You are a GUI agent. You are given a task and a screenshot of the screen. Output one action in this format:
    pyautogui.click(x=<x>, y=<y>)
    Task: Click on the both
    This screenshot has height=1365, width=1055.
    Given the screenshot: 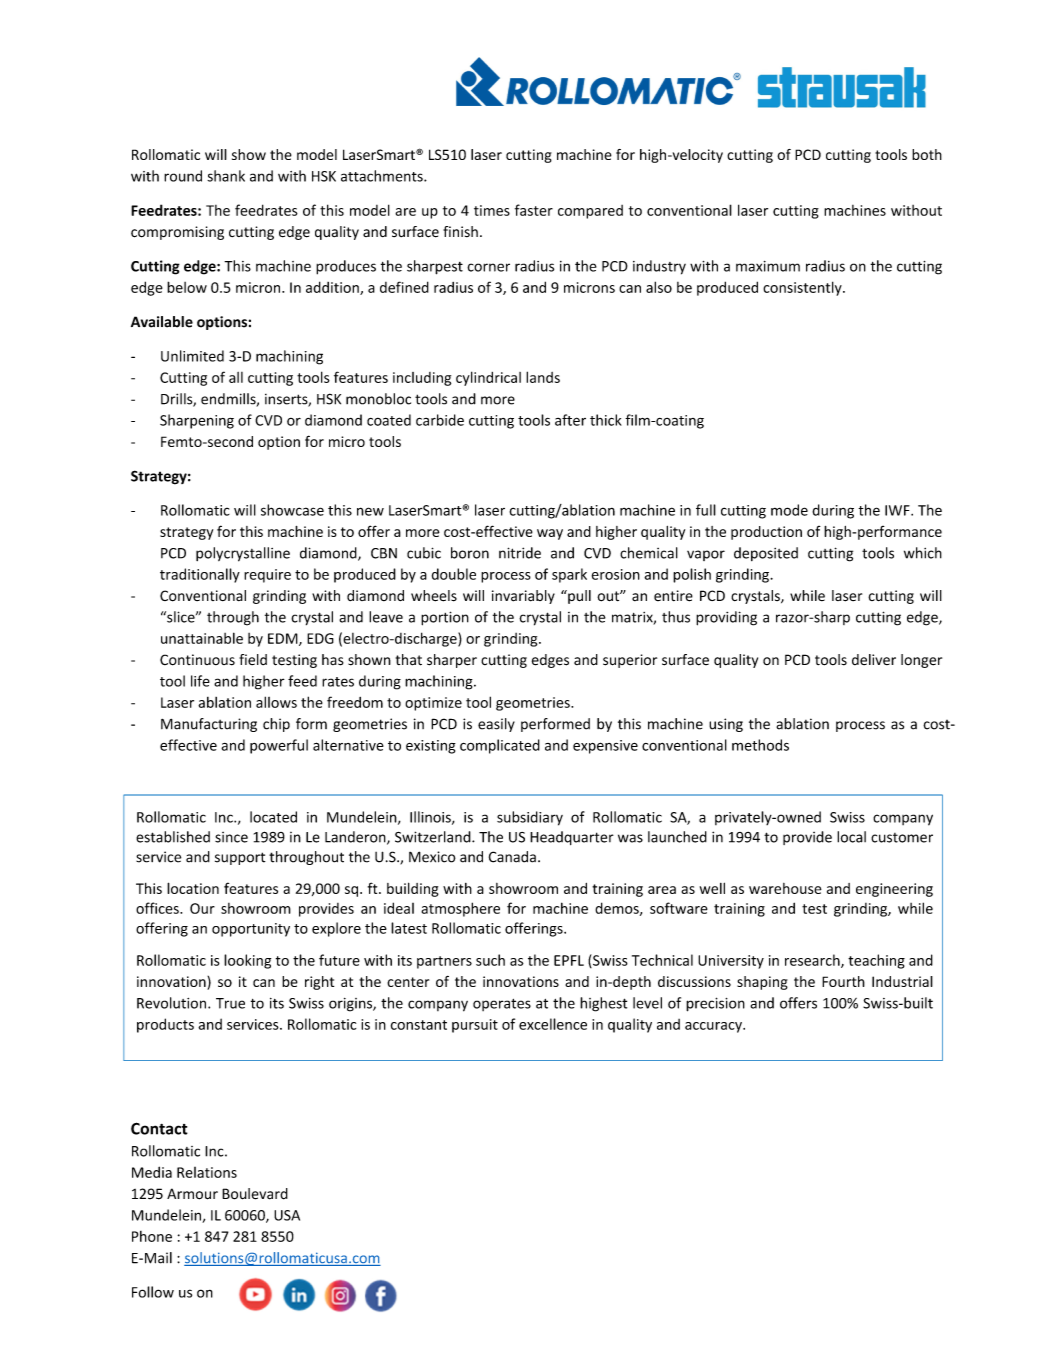 What is the action you would take?
    pyautogui.click(x=927, y=154)
